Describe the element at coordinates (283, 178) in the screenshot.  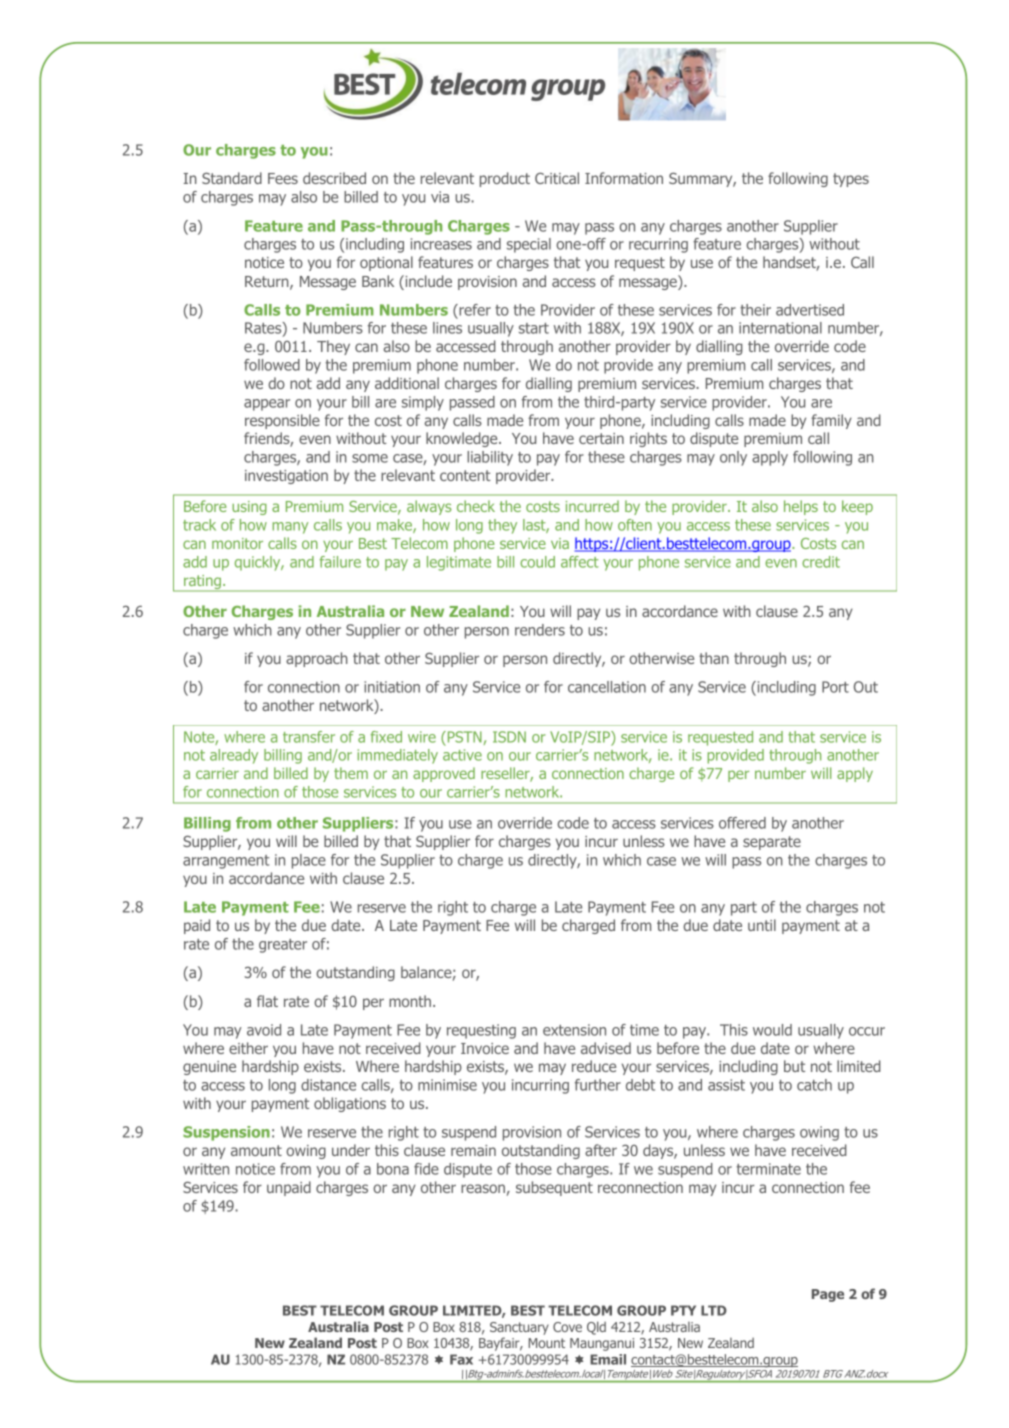
I see `Fees` at that location.
